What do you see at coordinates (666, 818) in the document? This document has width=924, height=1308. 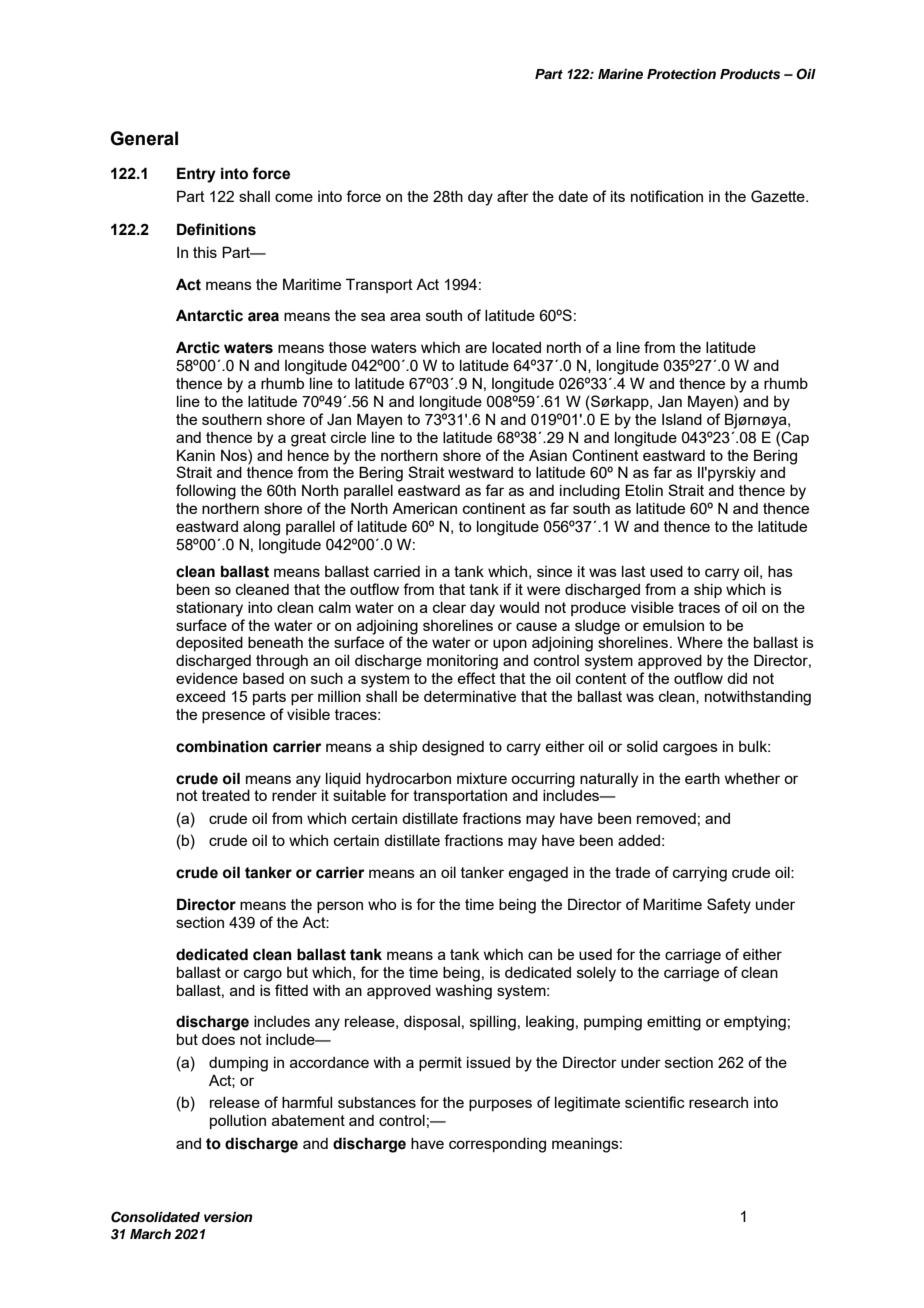 I see `removed` at bounding box center [666, 818].
